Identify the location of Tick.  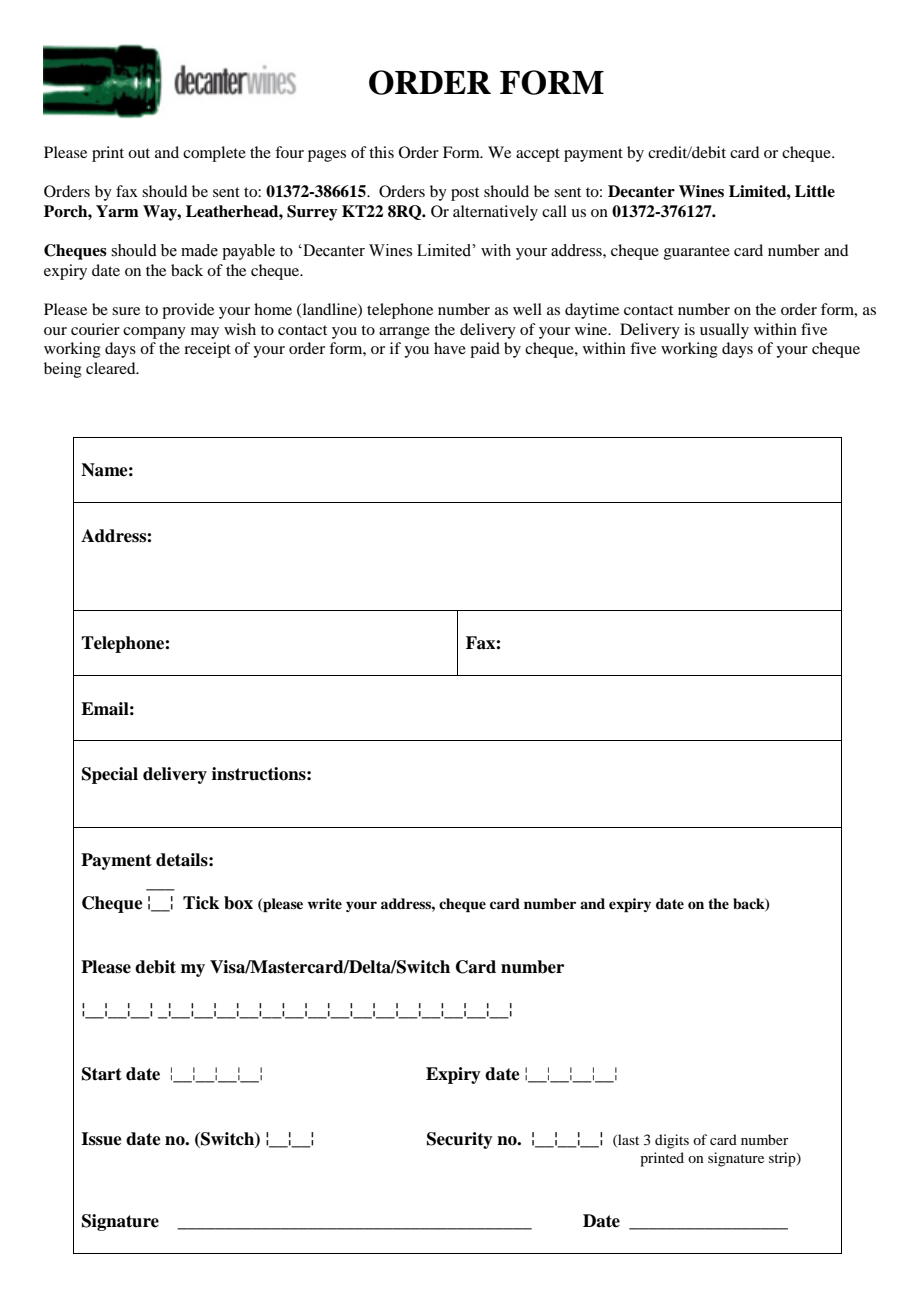
(201, 903).
